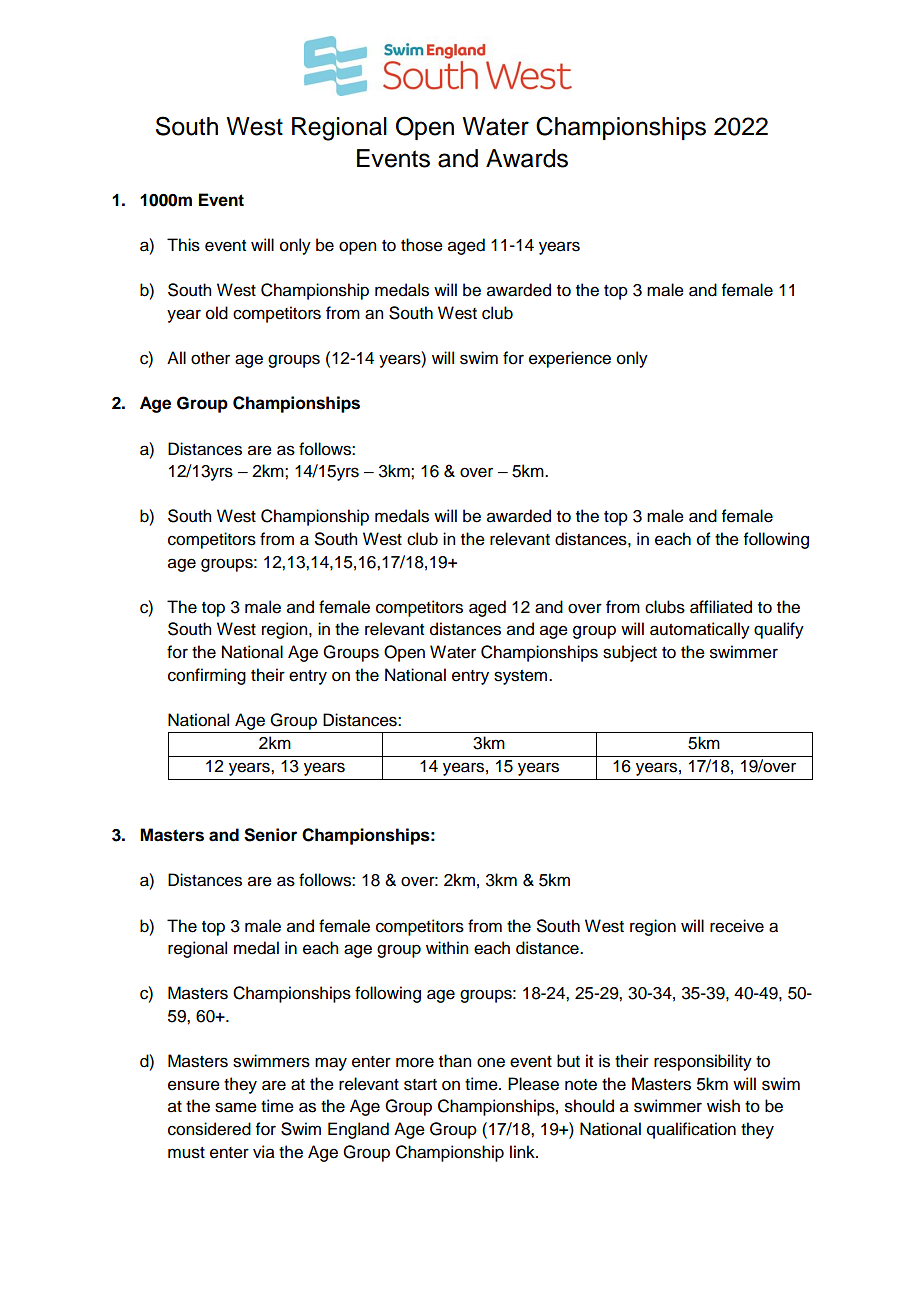 This screenshot has height=1308, width=924. I want to click on This, so click(183, 245).
